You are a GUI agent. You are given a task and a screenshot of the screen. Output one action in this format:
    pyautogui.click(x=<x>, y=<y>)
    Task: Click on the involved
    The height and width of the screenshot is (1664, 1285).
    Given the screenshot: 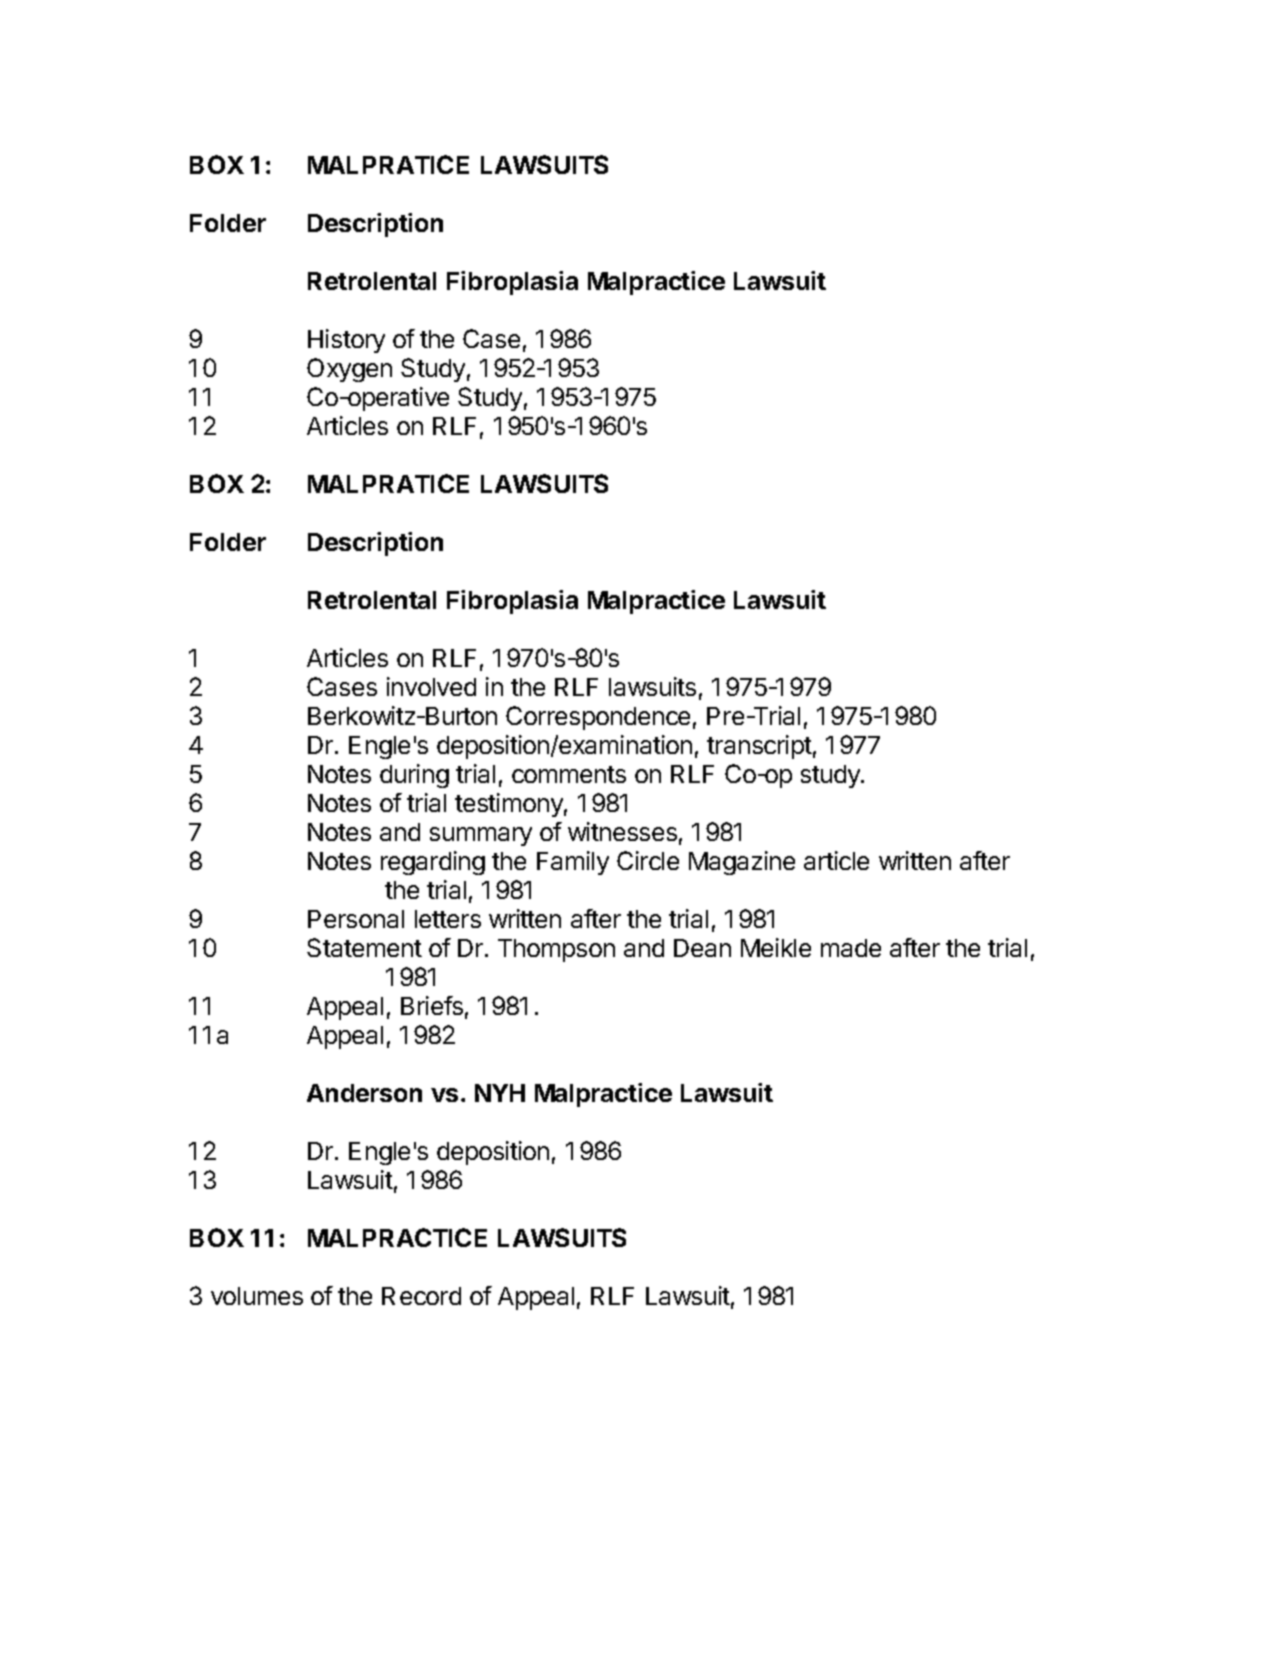 What is the action you would take?
    pyautogui.click(x=431, y=686)
